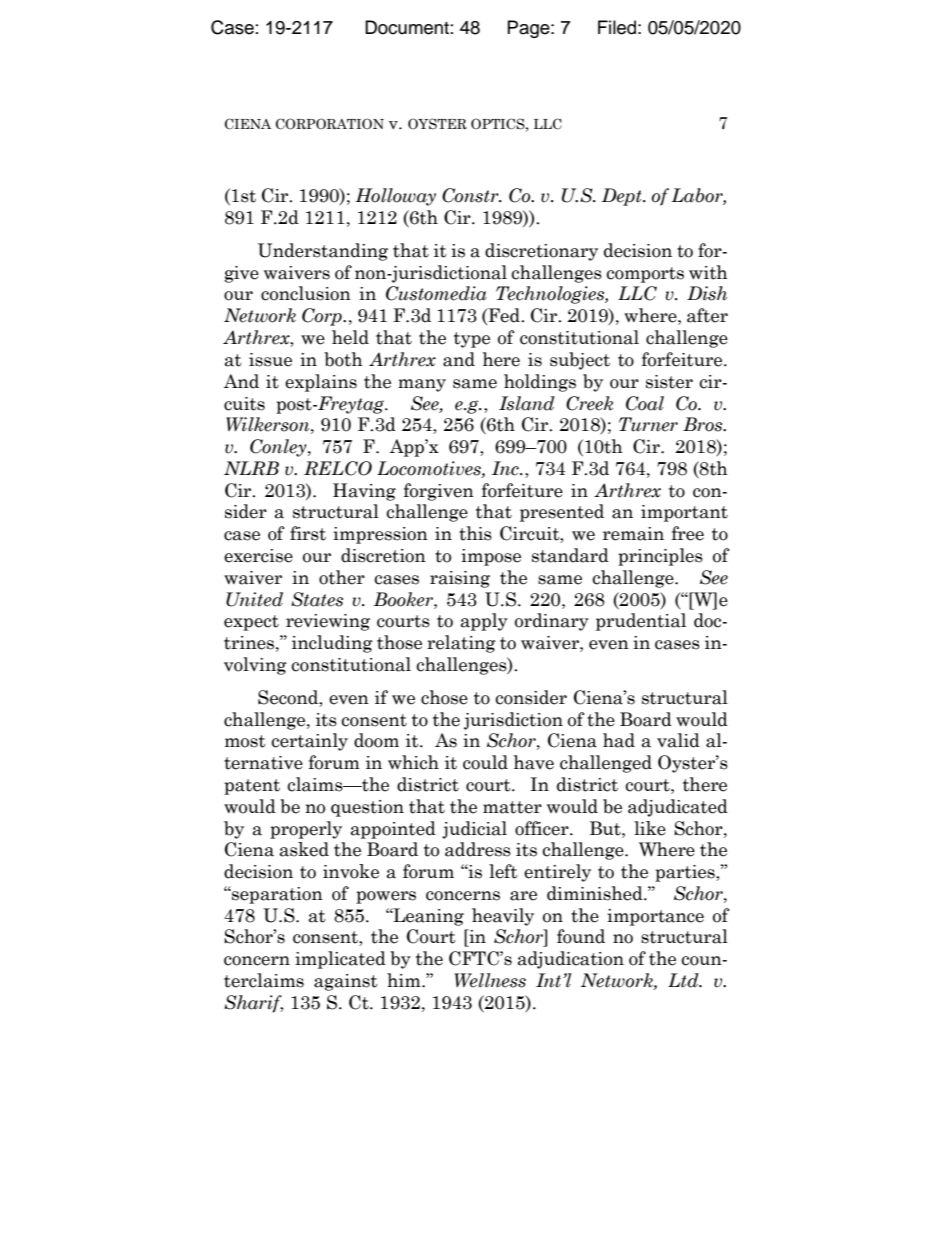  Describe the element at coordinates (655, 917) in the document. I see `importance` at that location.
